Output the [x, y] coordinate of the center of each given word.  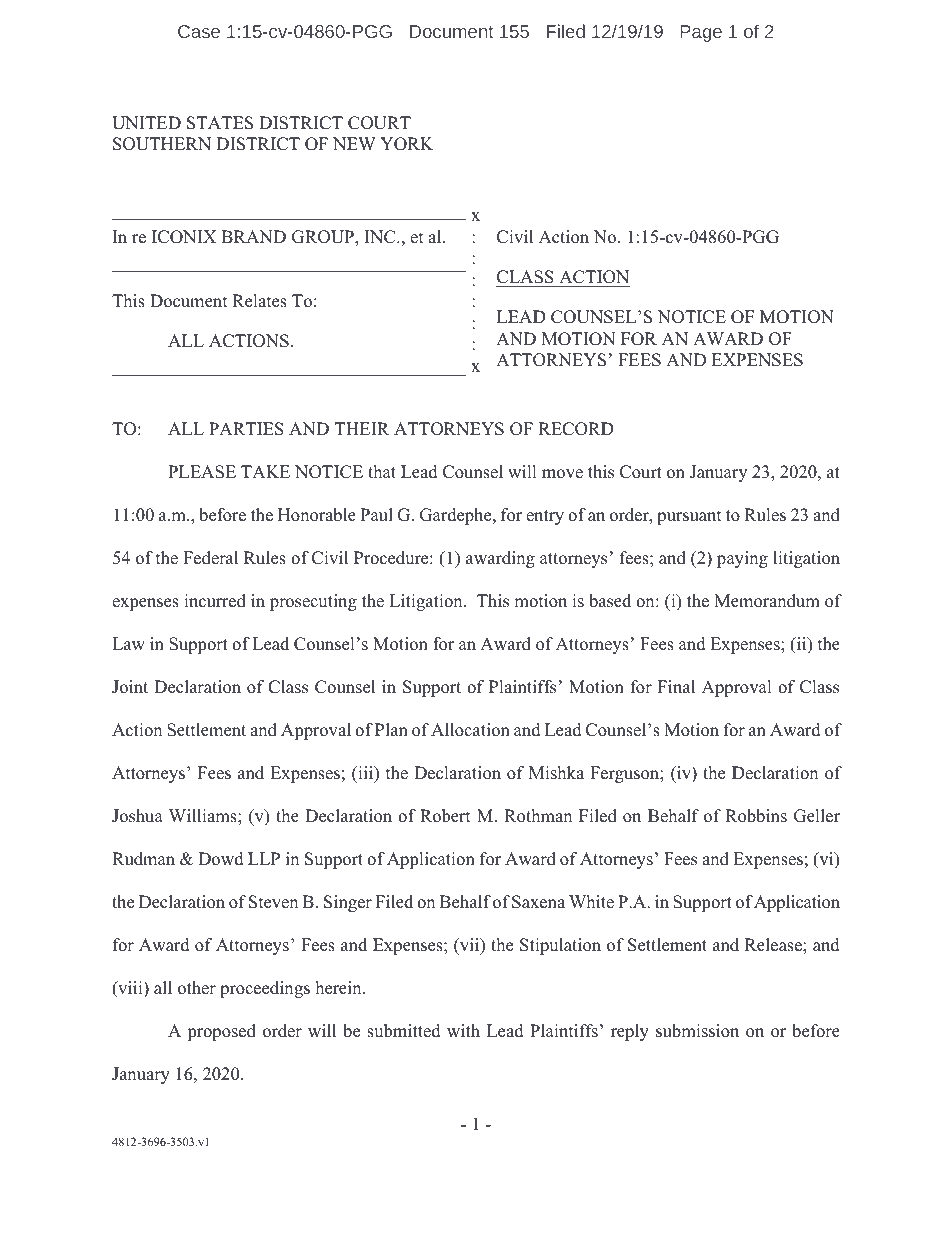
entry [545, 517]
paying [742, 559]
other [197, 988]
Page [701, 33]
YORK [406, 144]
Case [199, 31]
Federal [210, 558]
